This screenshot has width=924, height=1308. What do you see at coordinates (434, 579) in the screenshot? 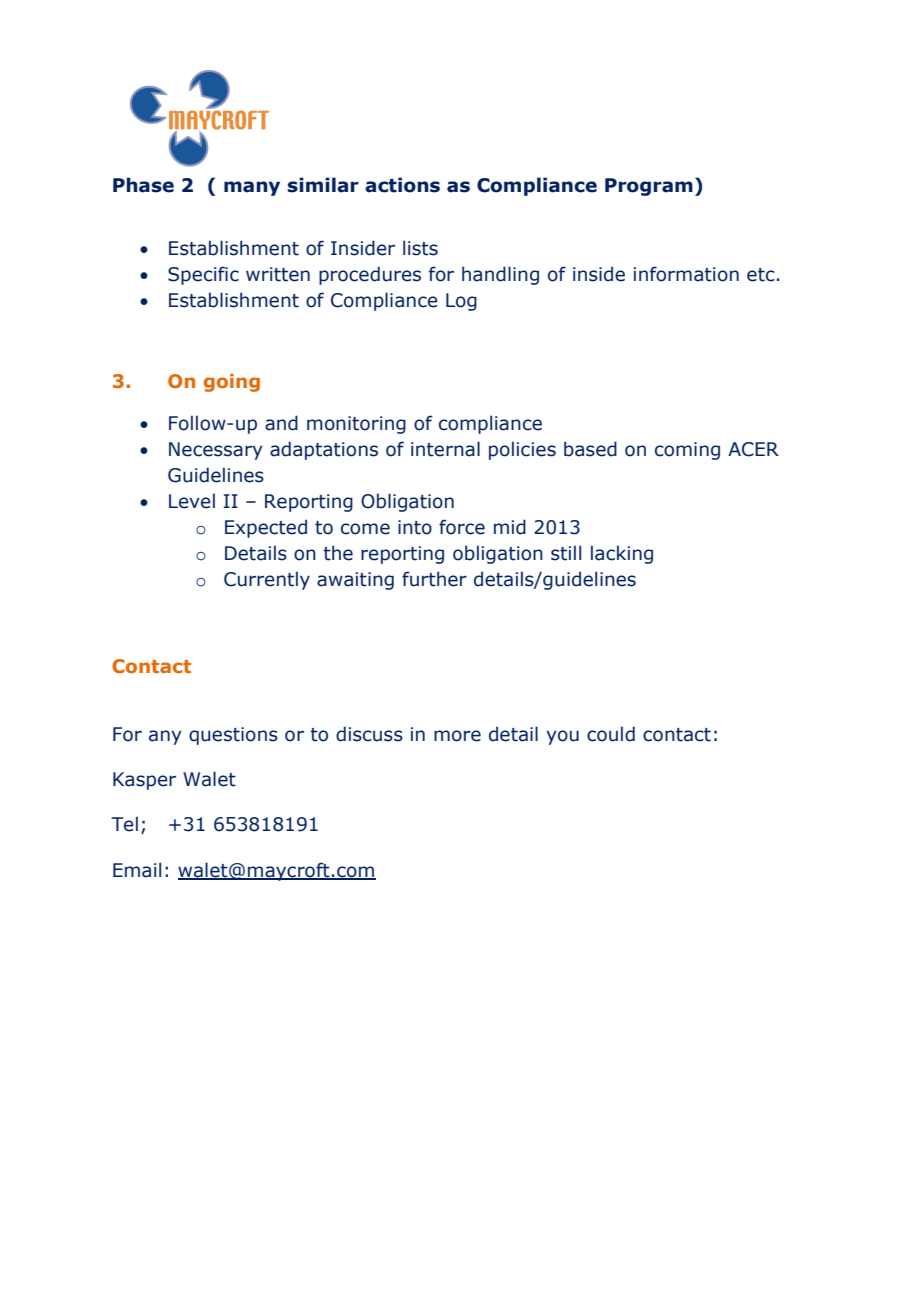
I see `further` at bounding box center [434, 579].
